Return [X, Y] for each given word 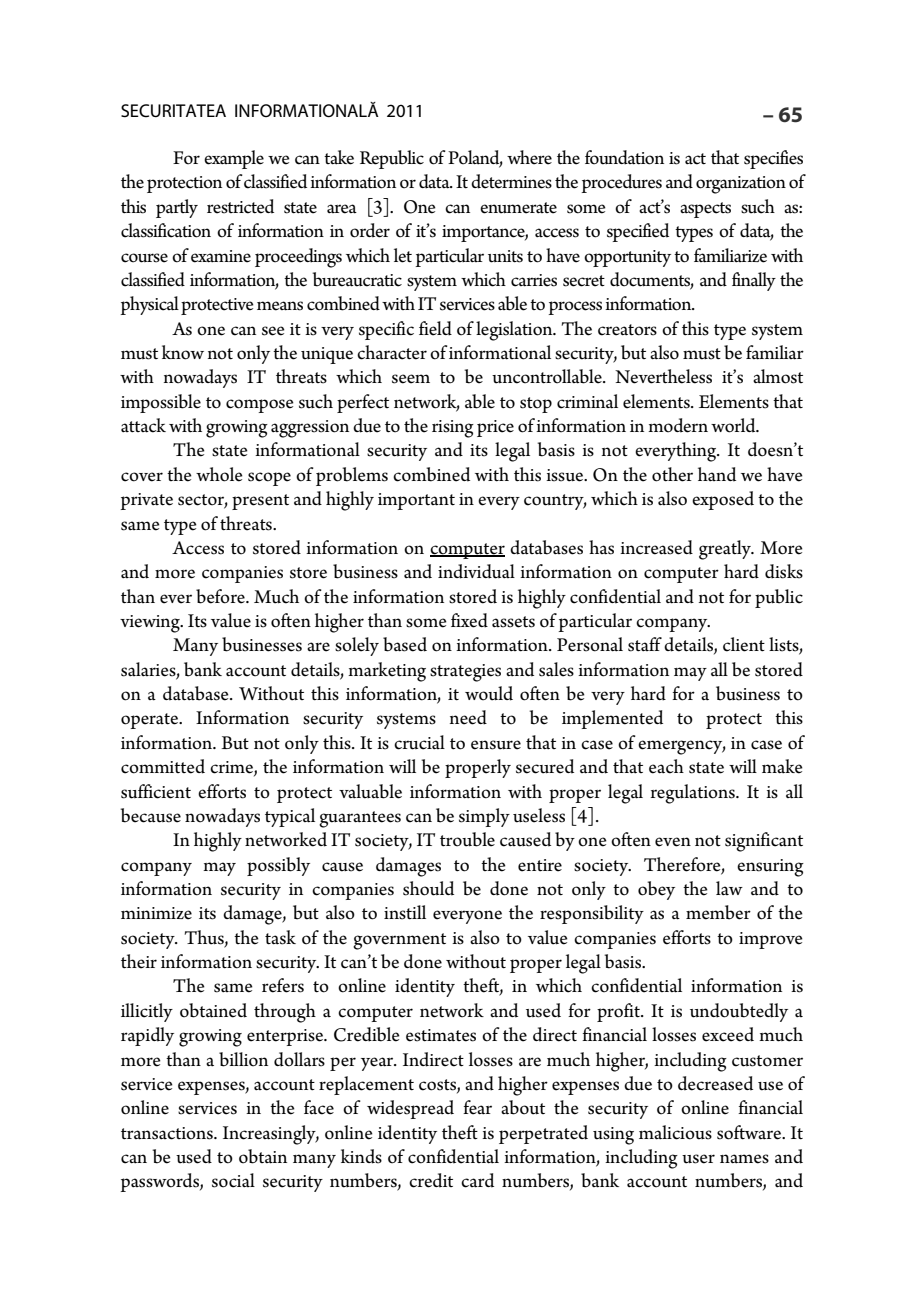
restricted [240, 206]
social [233, 1180]
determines [511, 181]
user [698, 1159]
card [477, 1180]
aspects [705, 210]
